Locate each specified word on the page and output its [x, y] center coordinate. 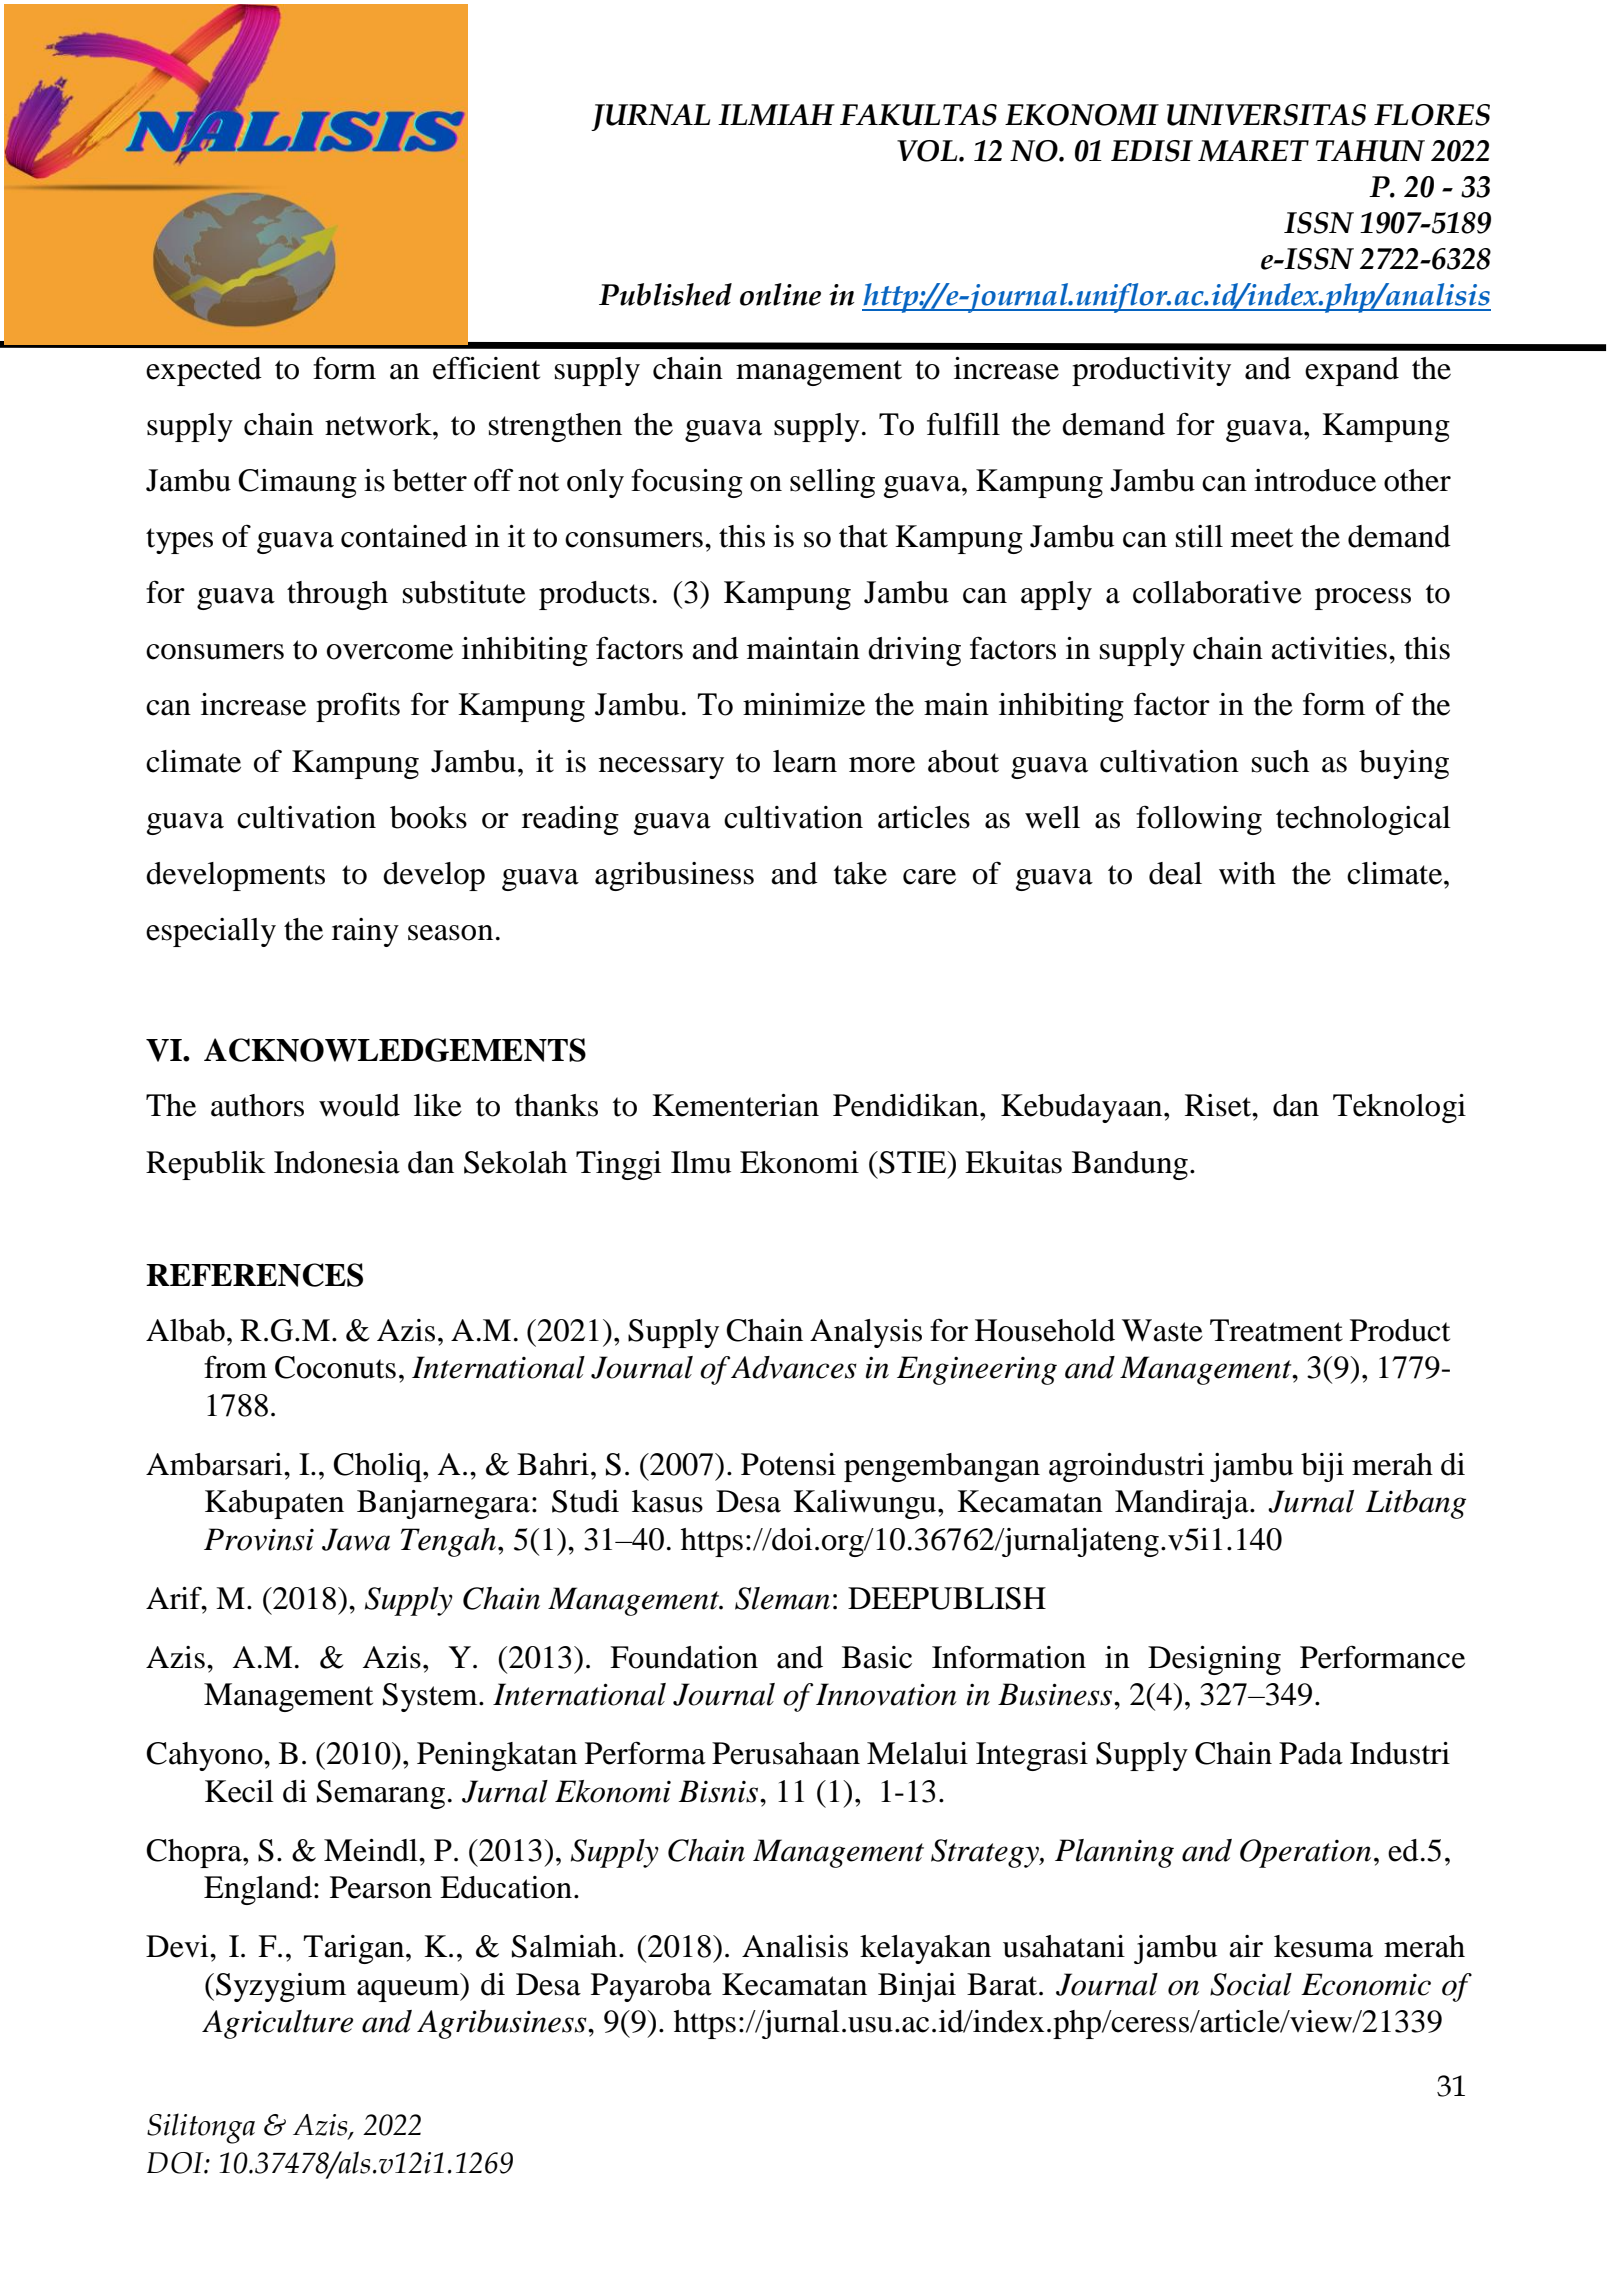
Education [506, 1887]
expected [204, 371]
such [1280, 761]
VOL [928, 151]
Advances [794, 1367]
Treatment [1276, 1330]
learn [805, 761]
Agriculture [277, 2024]
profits [358, 707]
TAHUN [1370, 151]
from [235, 1367]
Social [1251, 1984]
